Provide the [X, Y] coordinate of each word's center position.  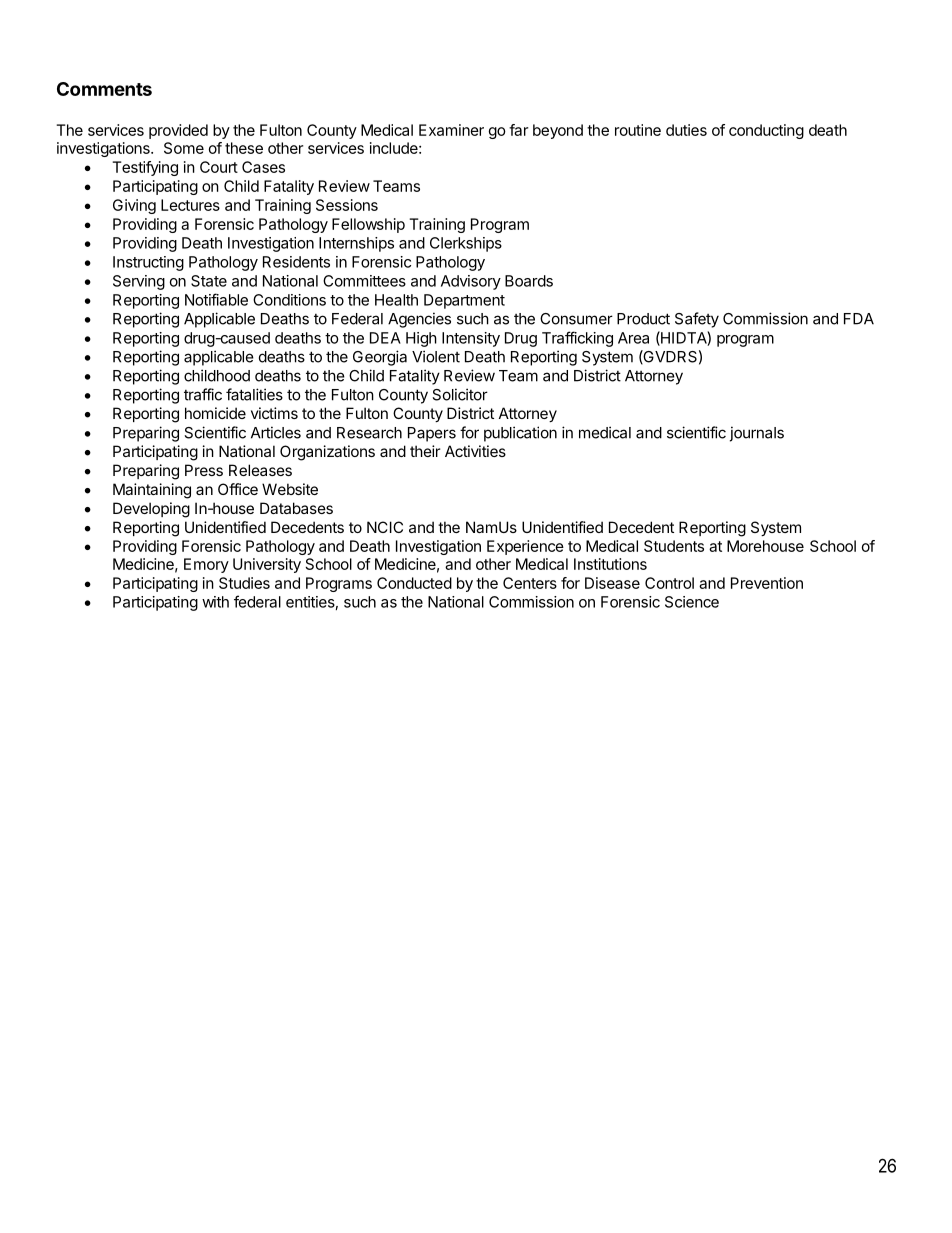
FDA [859, 319]
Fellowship [368, 225]
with [215, 602]
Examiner [451, 130]
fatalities [254, 394]
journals [757, 434]
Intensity [471, 339]
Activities [475, 451]
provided [178, 131]
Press [204, 470]
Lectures [190, 205]
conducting [766, 131]
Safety [697, 320]
